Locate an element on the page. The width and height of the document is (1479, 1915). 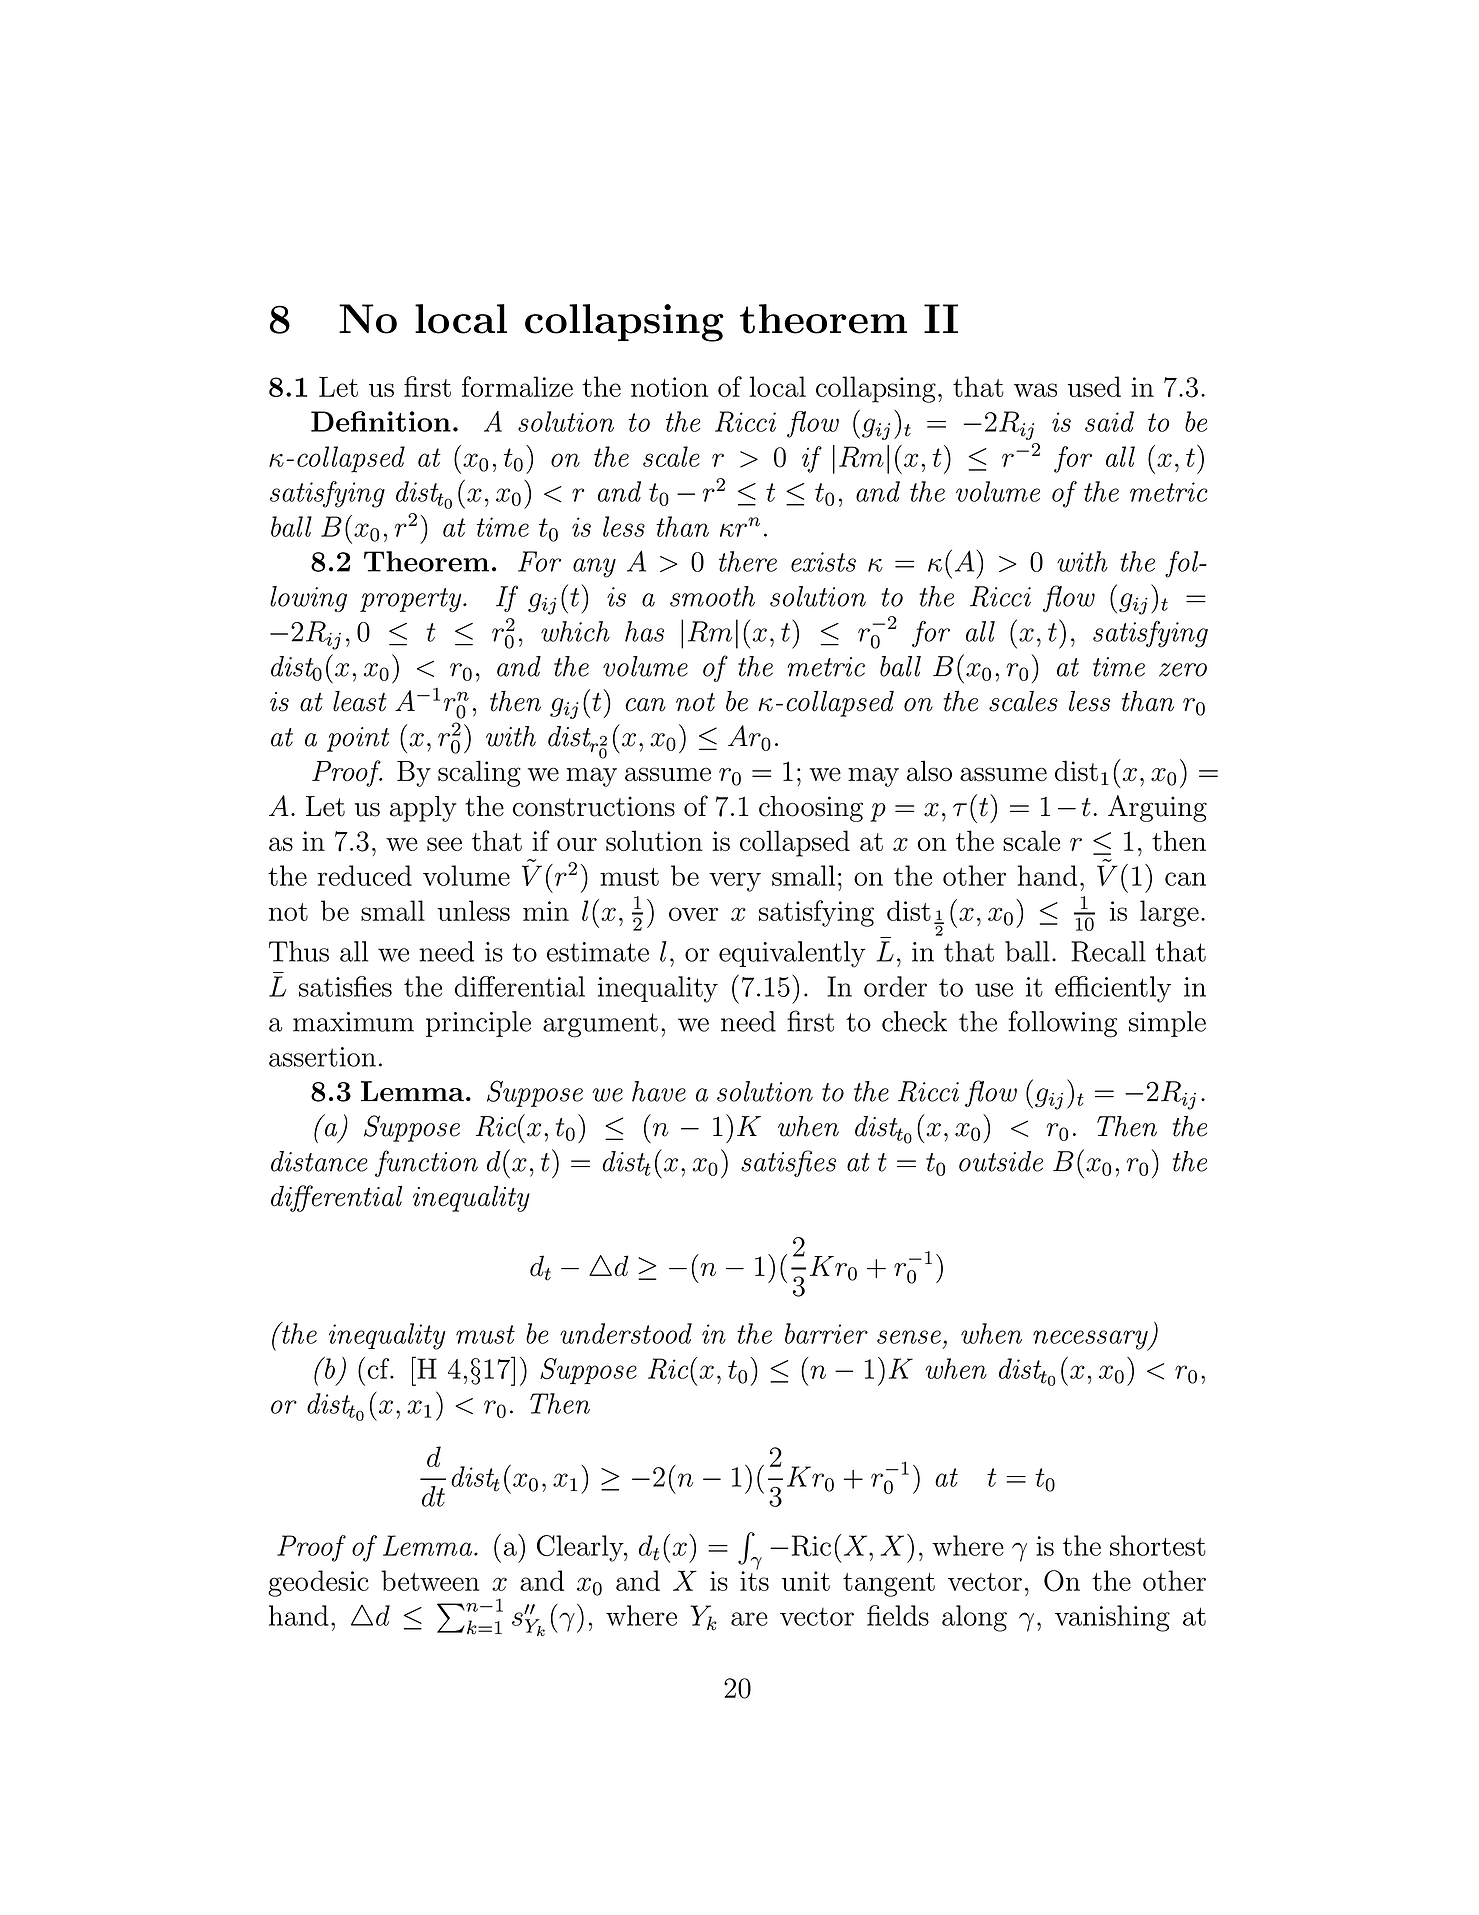
function is located at coordinates (426, 1163).
